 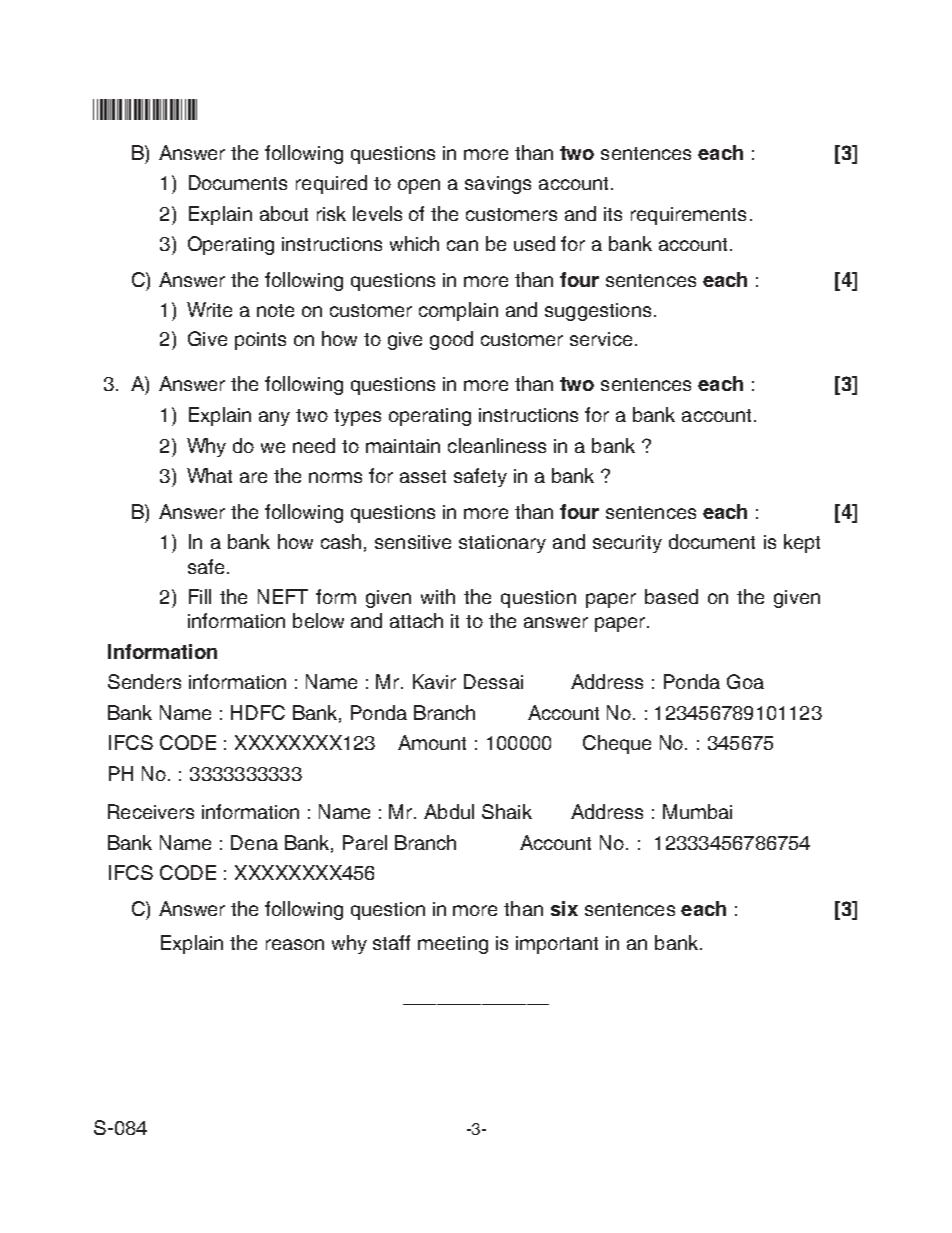 I want to click on meeting, so click(x=453, y=945).
